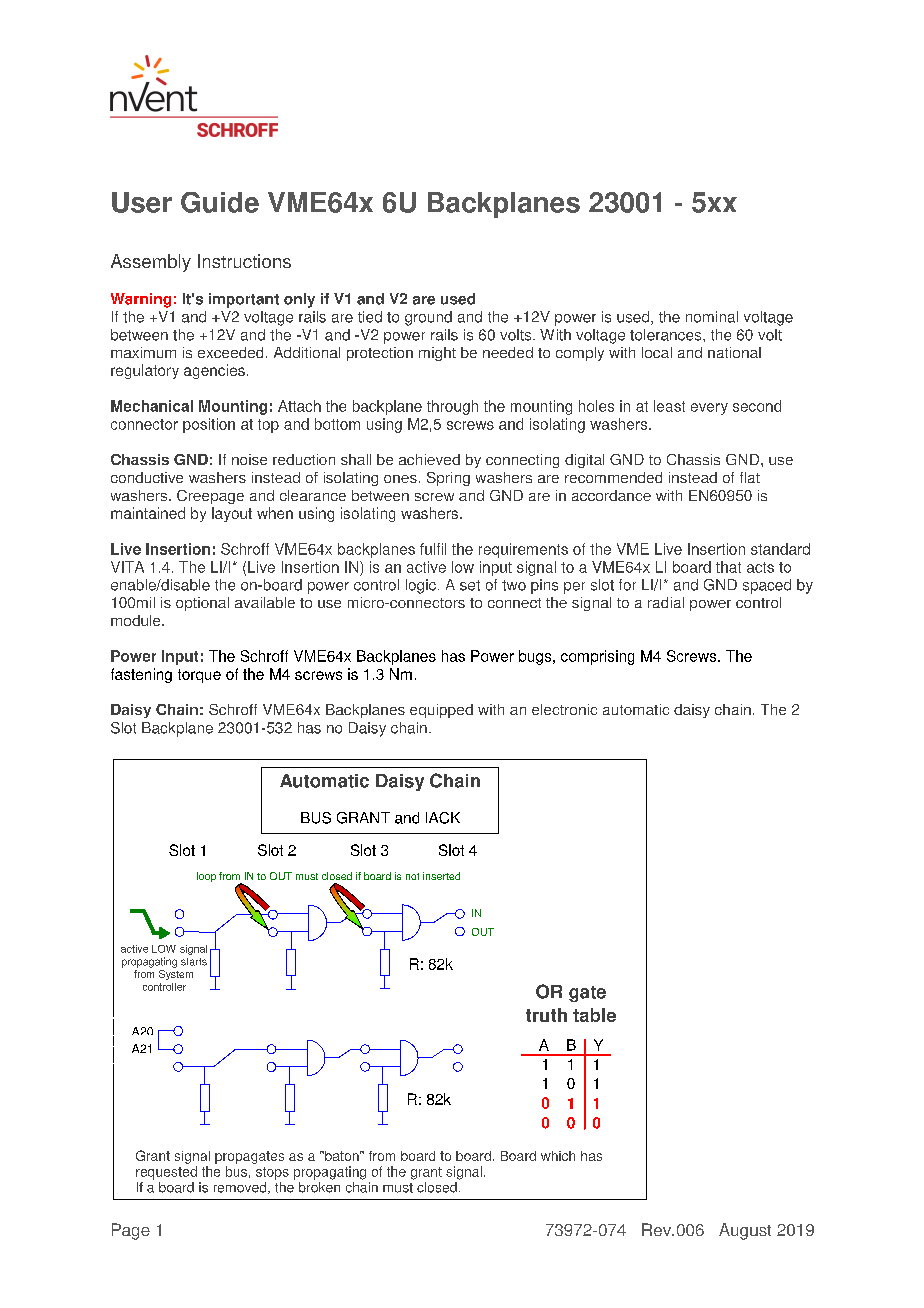  What do you see at coordinates (199, 676) in the screenshot?
I see `torque` at bounding box center [199, 676].
